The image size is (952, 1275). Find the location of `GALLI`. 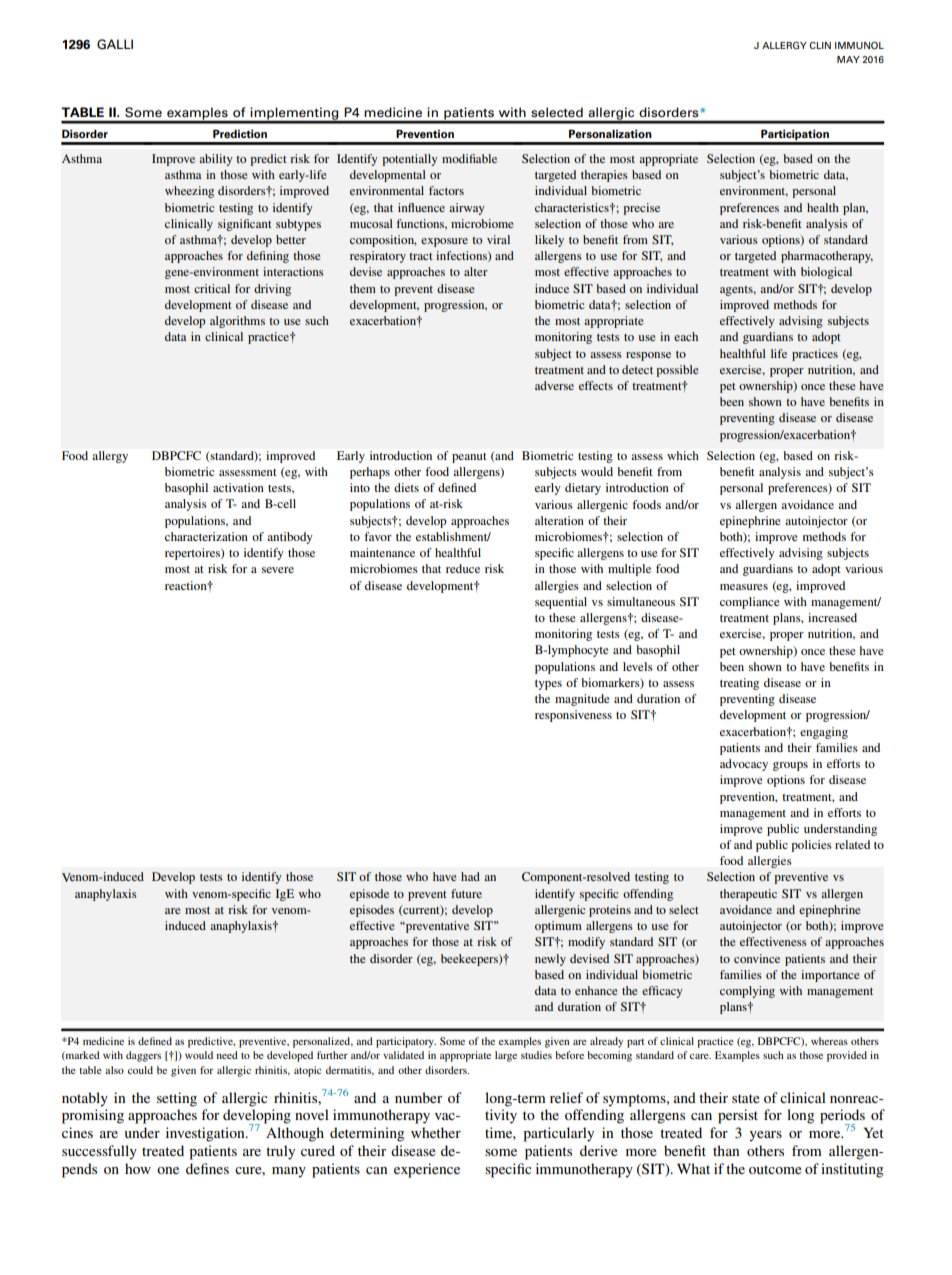

GALLI is located at coordinates (115, 44).
